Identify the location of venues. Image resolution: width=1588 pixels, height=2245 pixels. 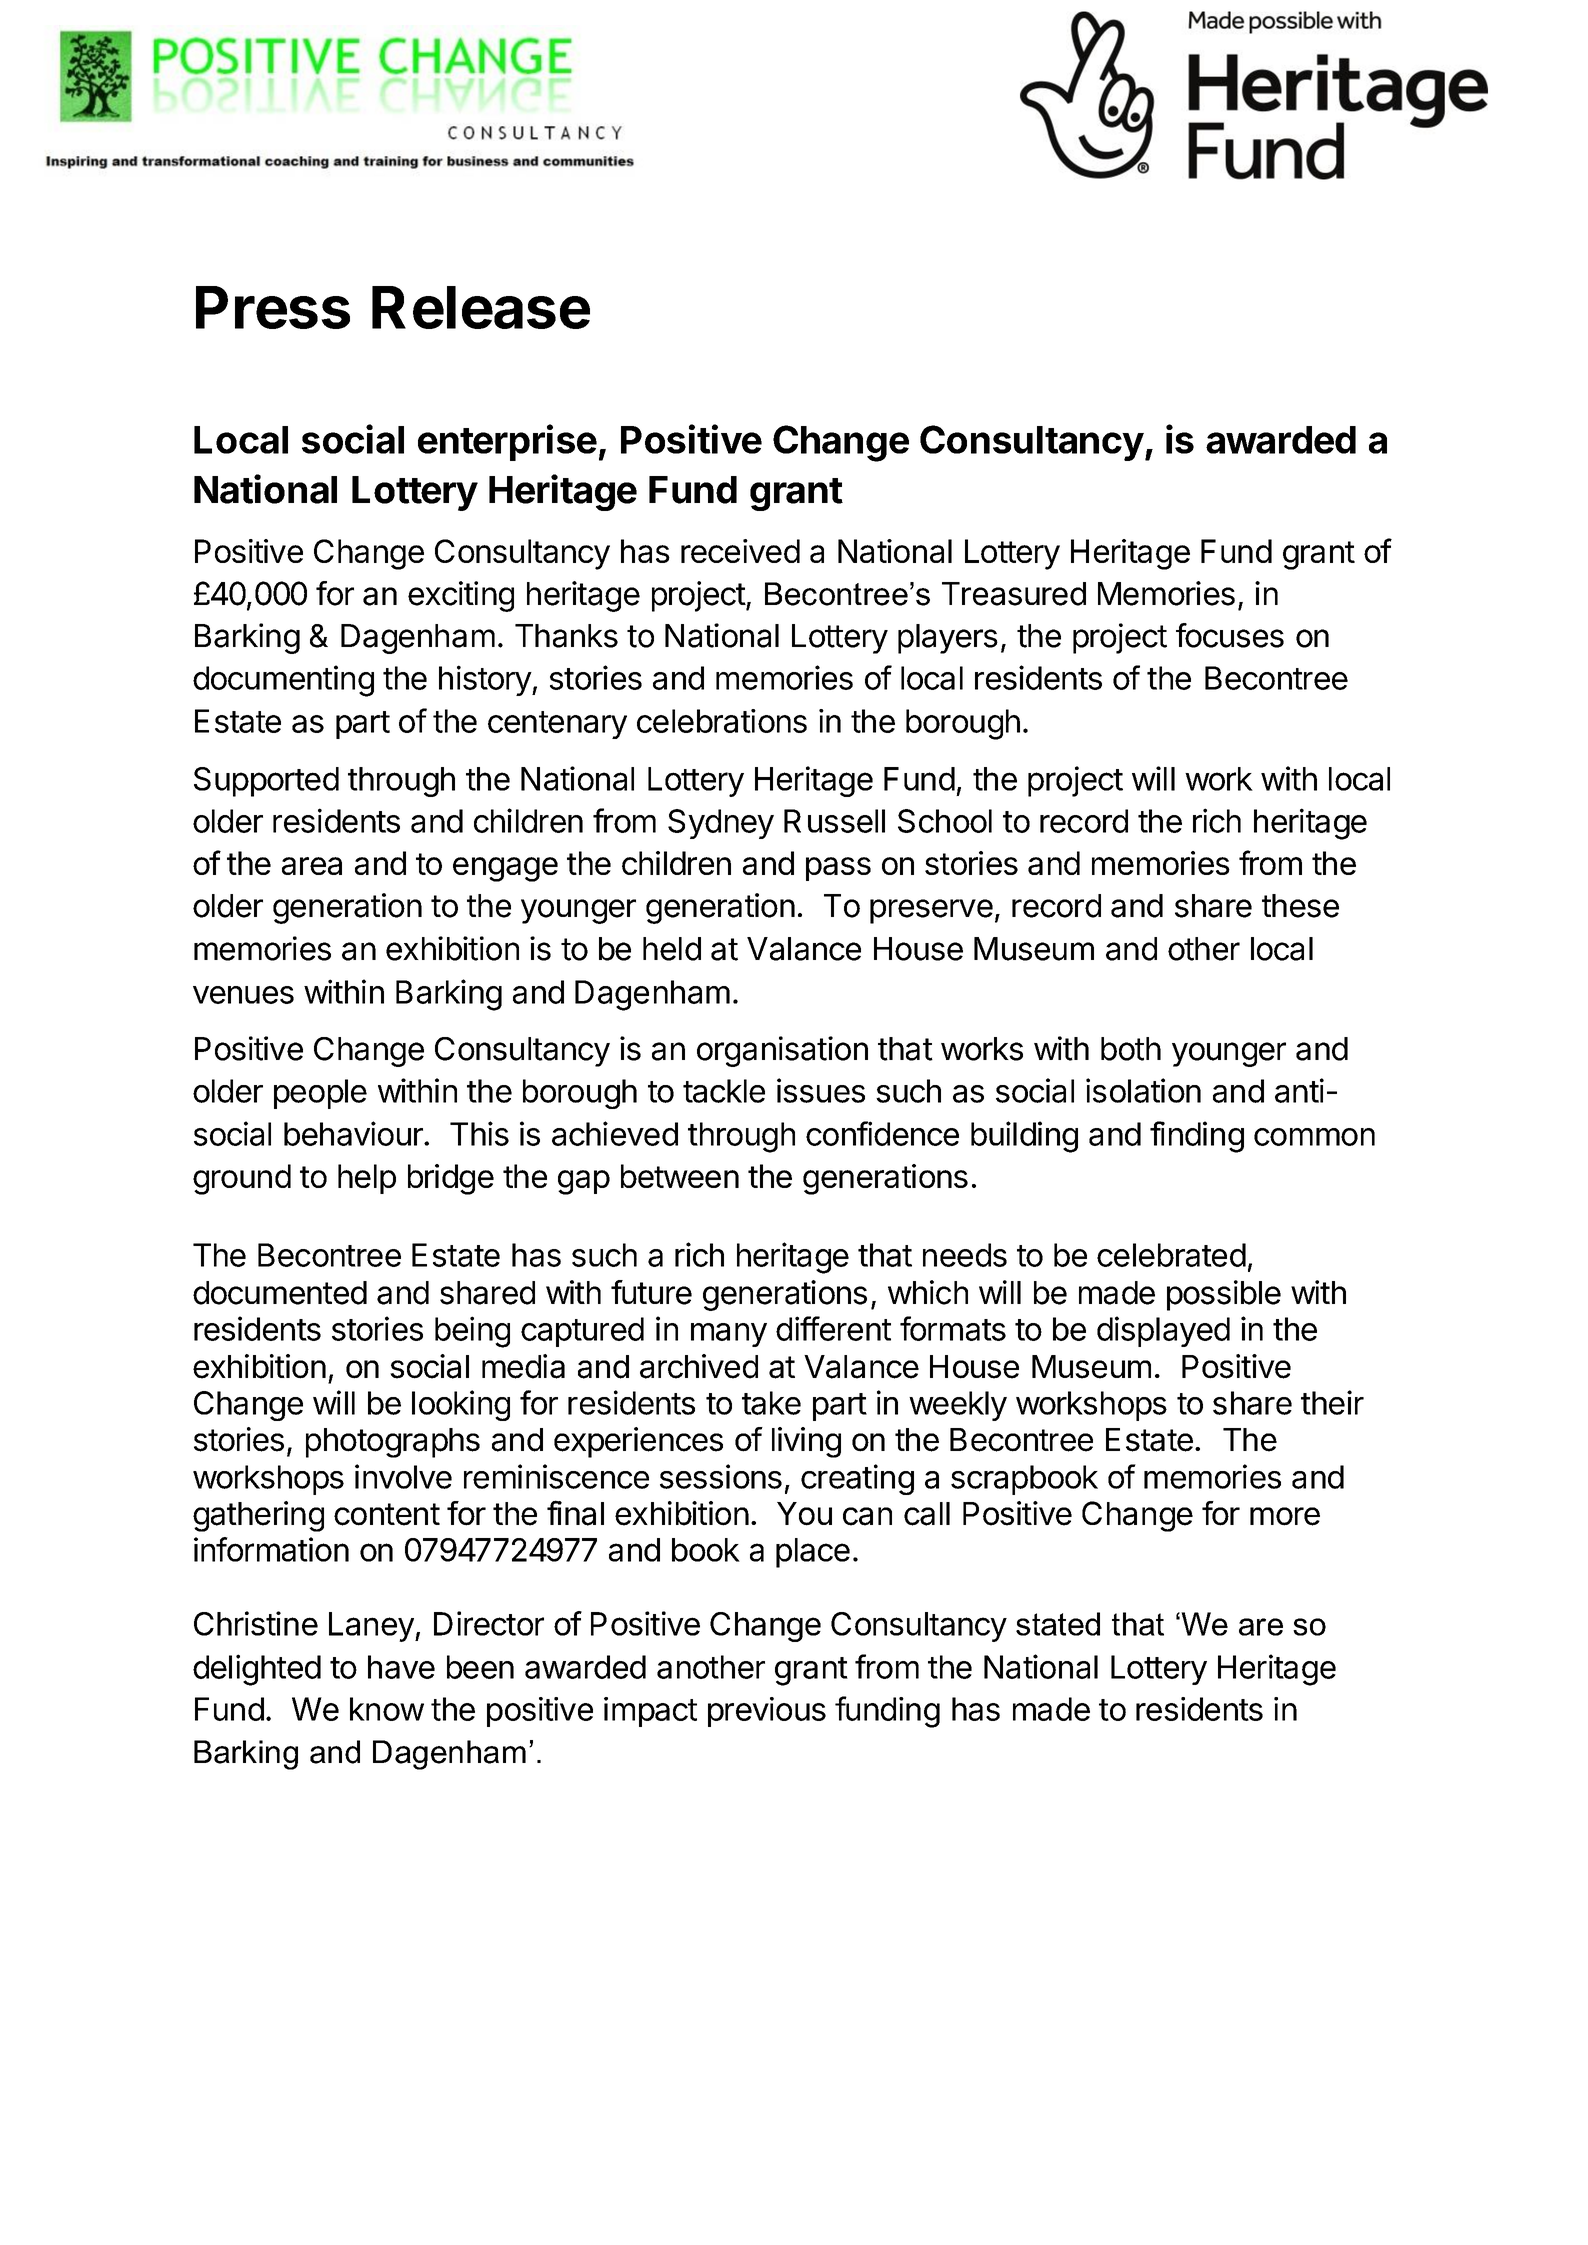
(243, 995).
